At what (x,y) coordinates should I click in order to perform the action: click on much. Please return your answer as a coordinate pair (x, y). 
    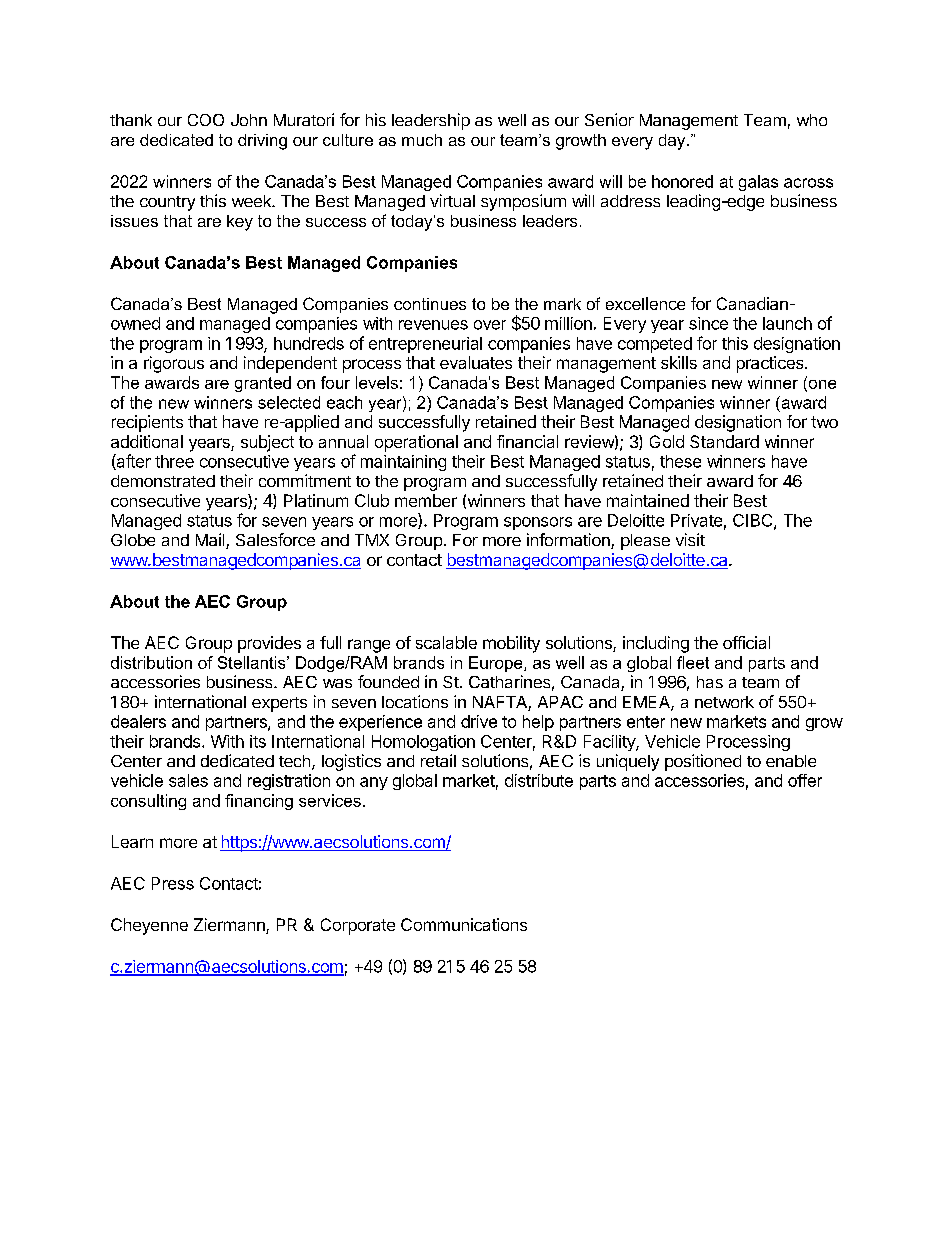
    Looking at the image, I should click on (422, 140).
